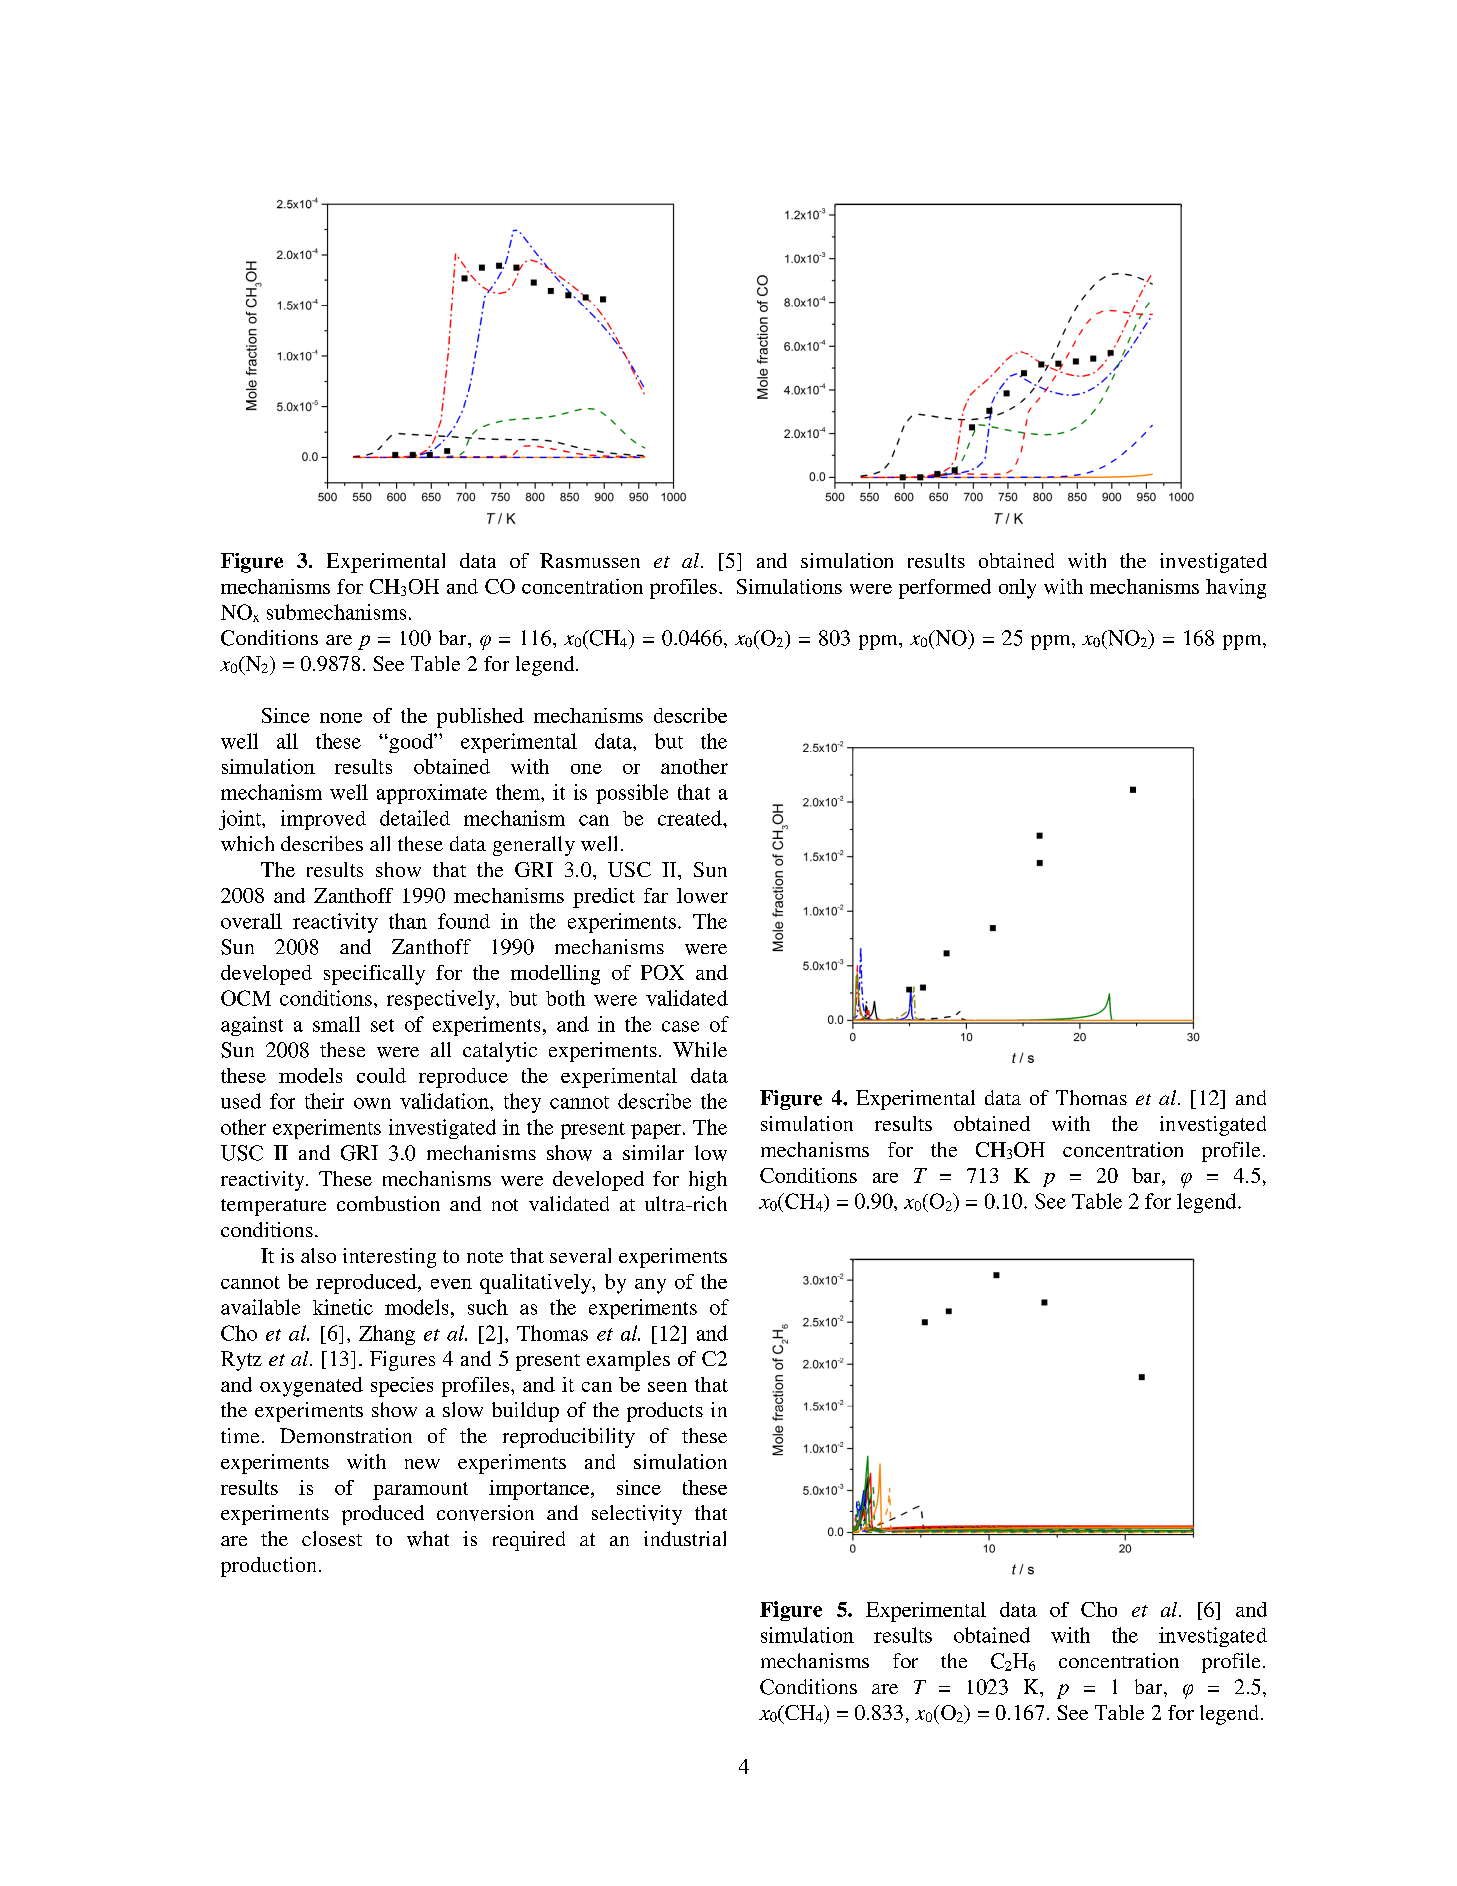  Describe the element at coordinates (702, 895) in the document. I see `lower` at that location.
